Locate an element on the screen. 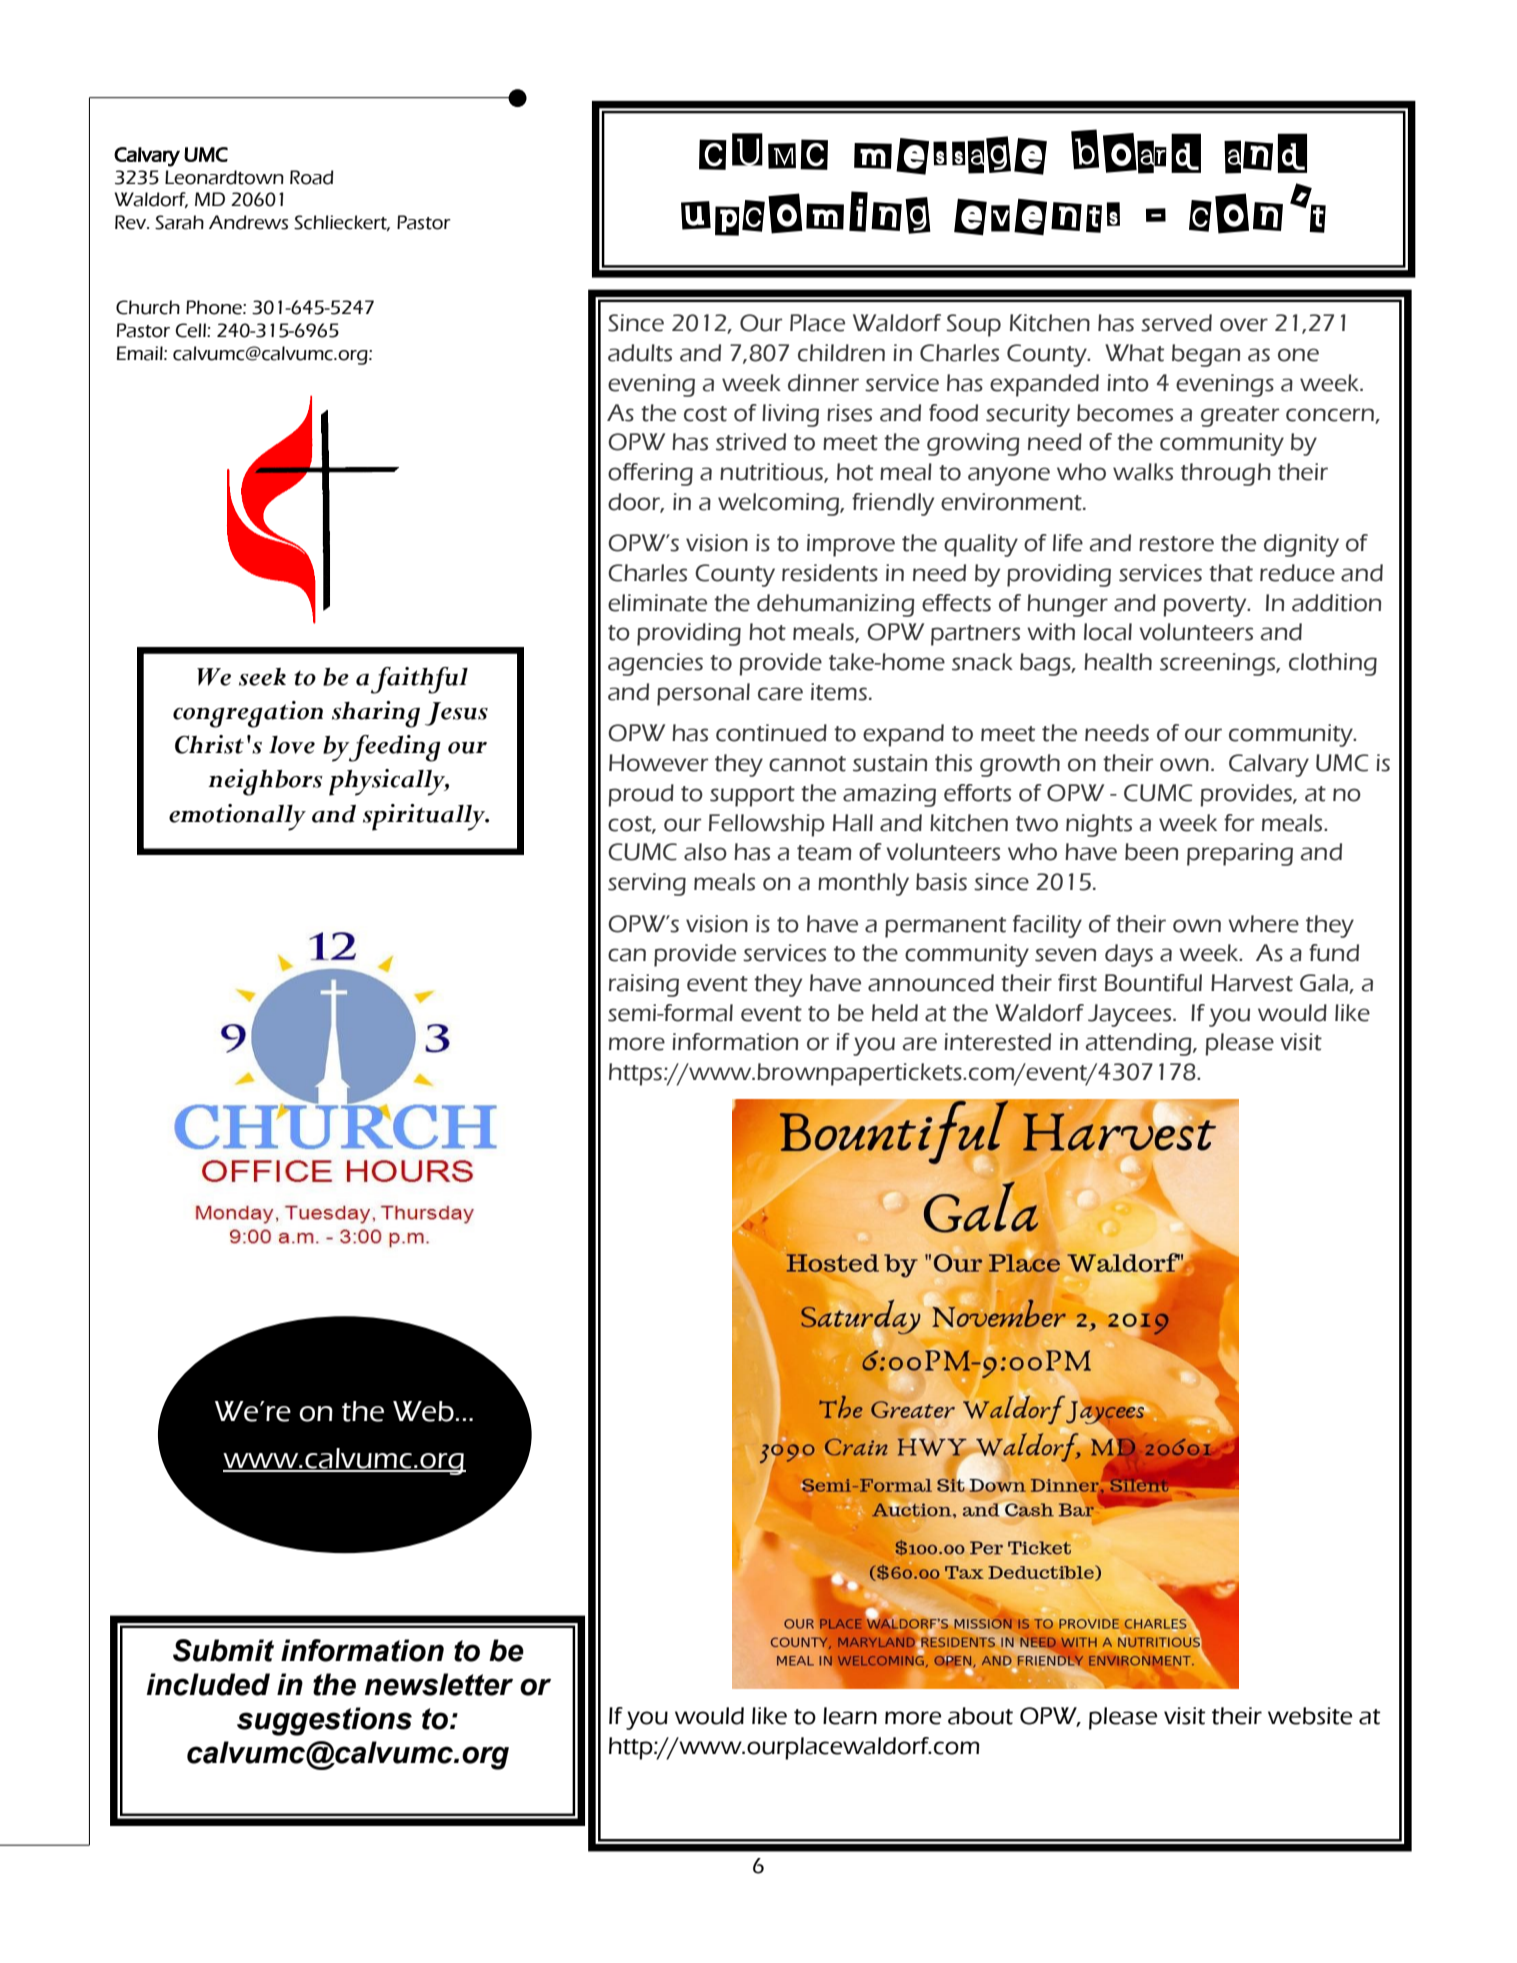 The height and width of the screenshot is (1963, 1517). Andrews is located at coordinates (248, 222).
